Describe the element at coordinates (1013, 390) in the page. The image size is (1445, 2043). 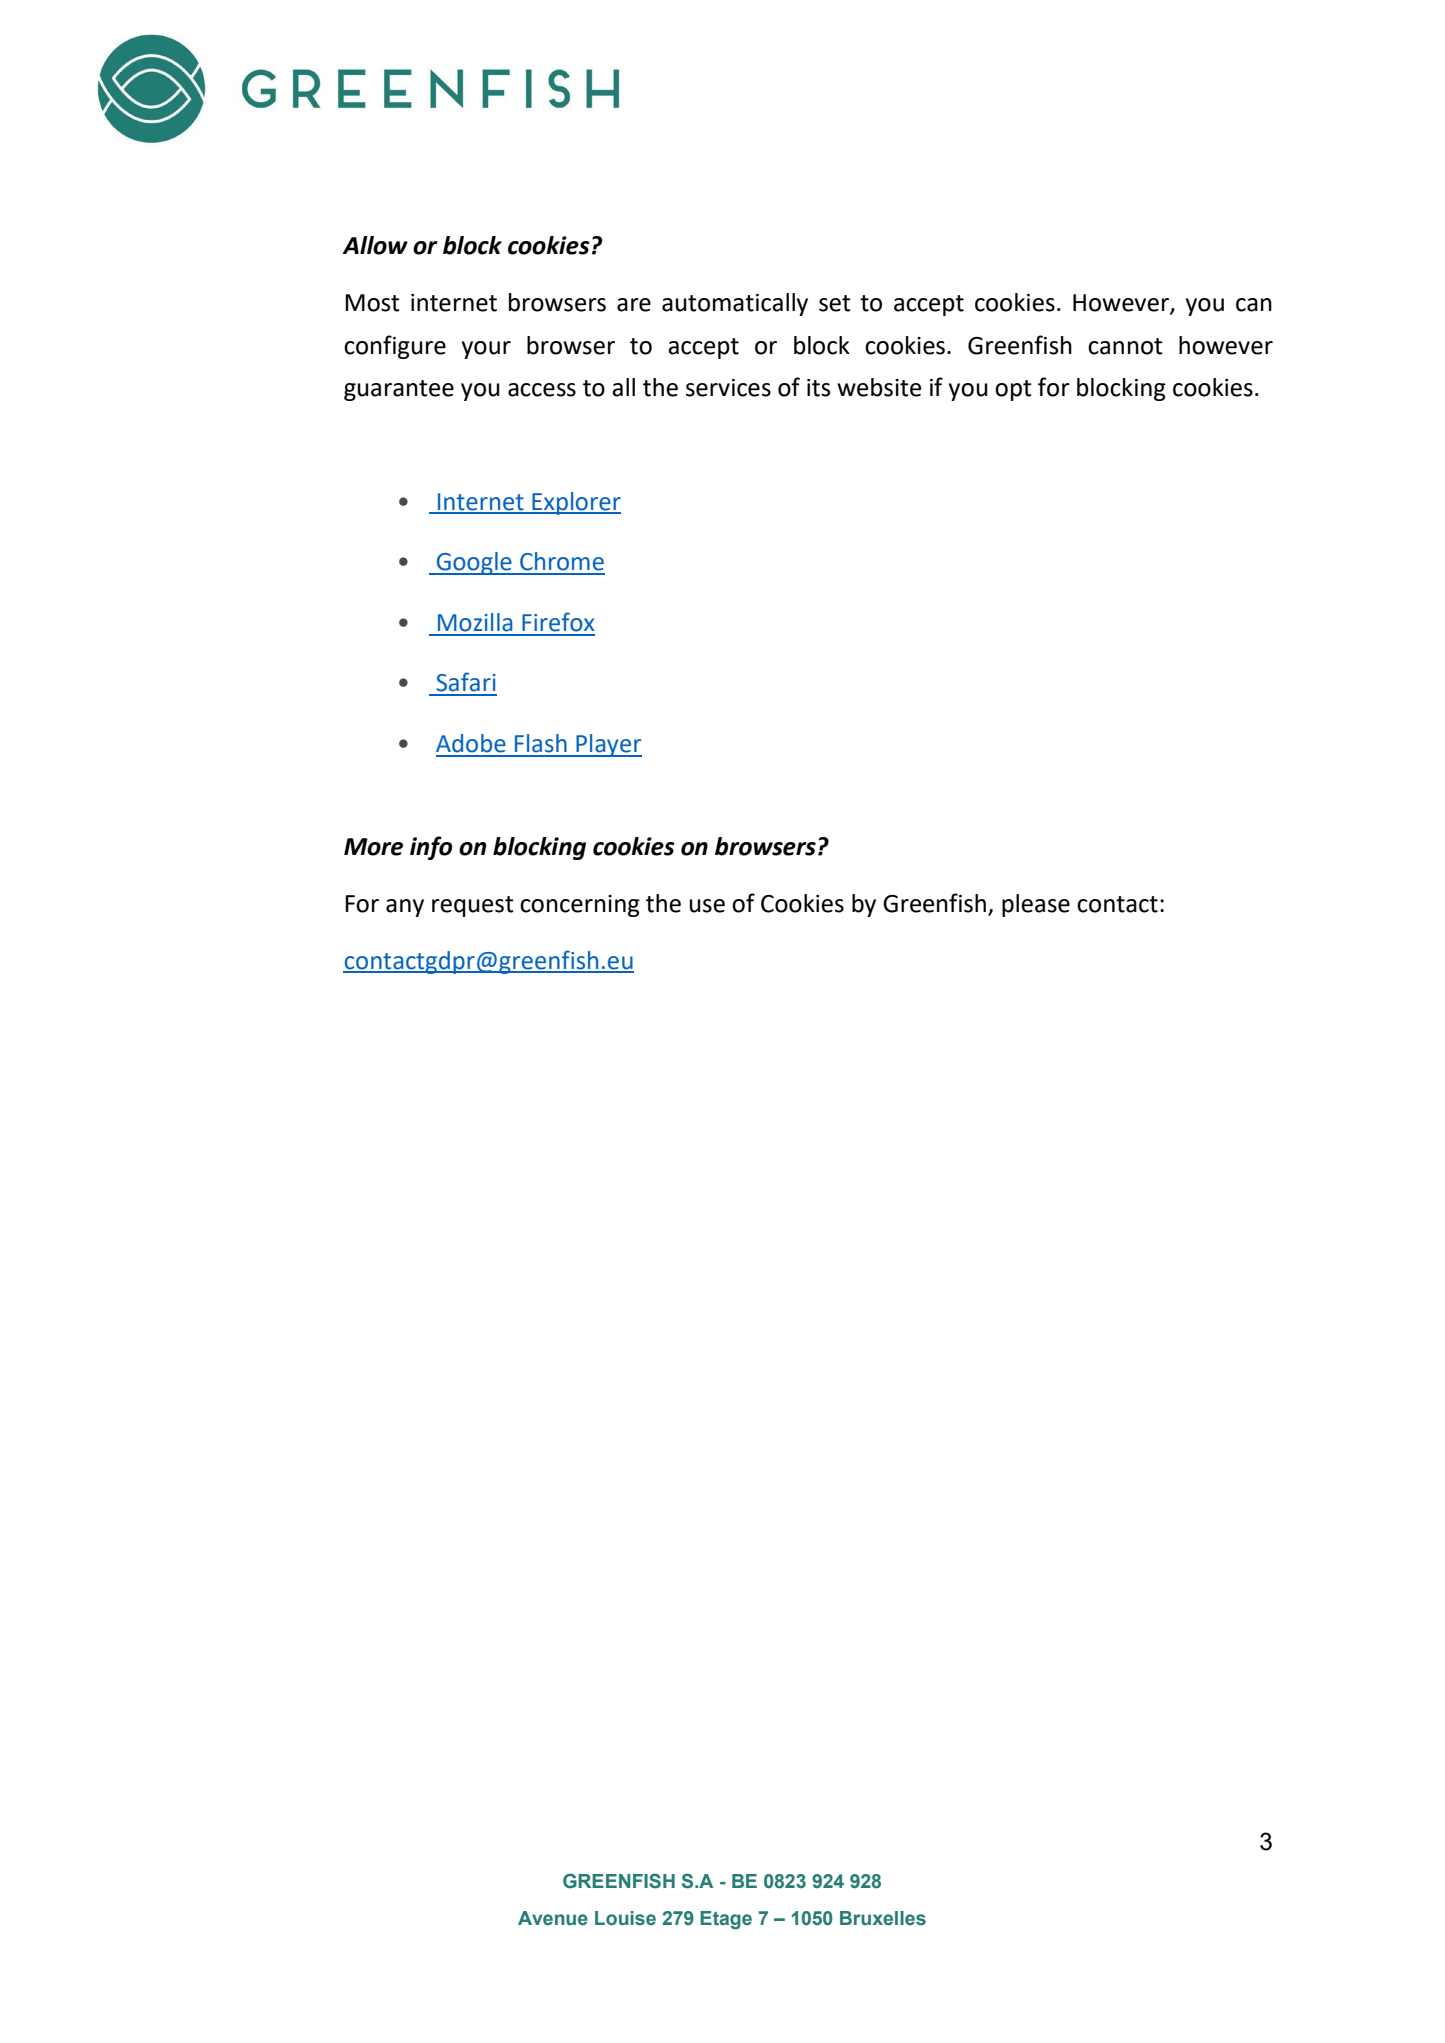
I see `opt` at that location.
